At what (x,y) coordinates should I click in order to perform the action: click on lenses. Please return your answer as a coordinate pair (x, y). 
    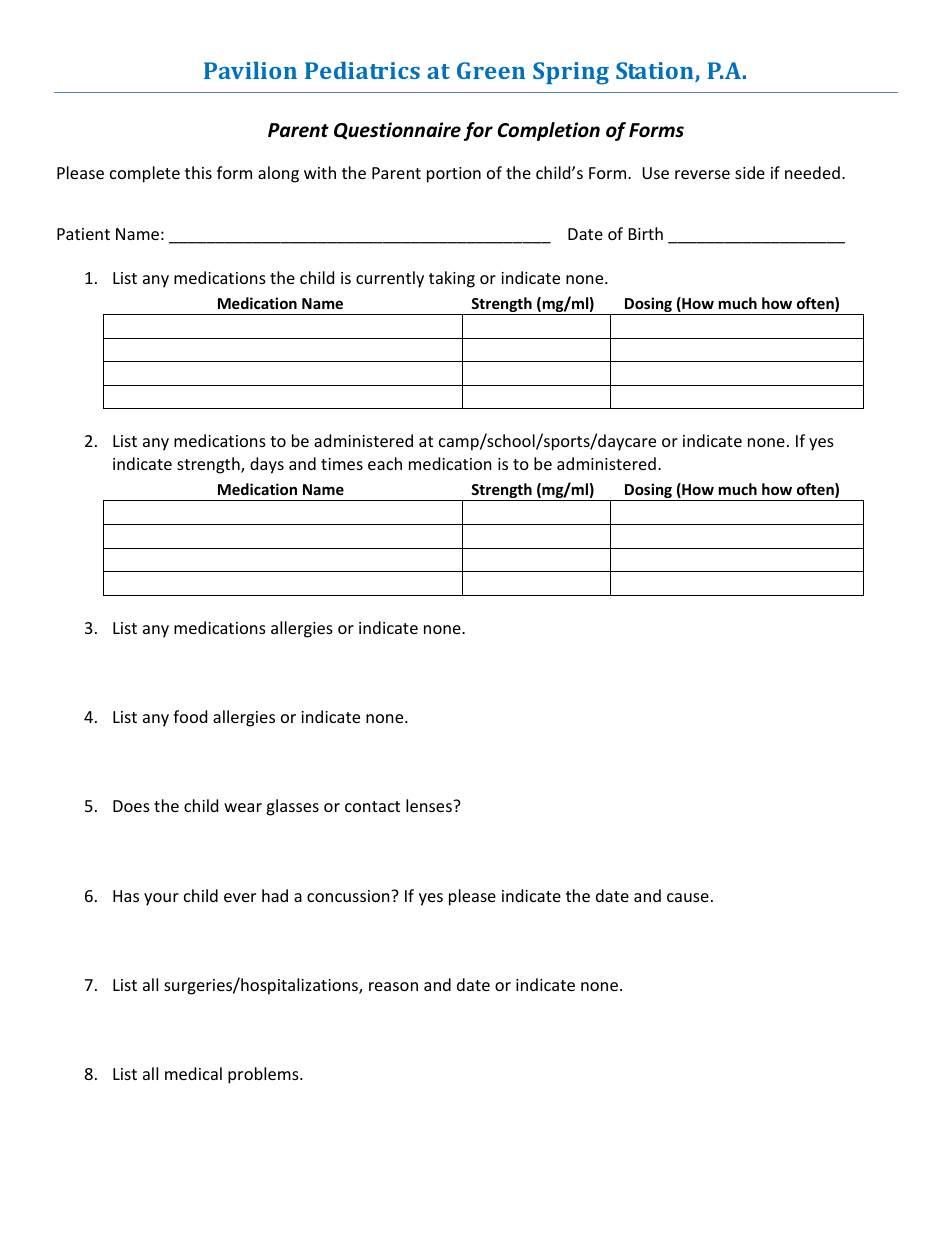
    Looking at the image, I should click on (430, 805).
